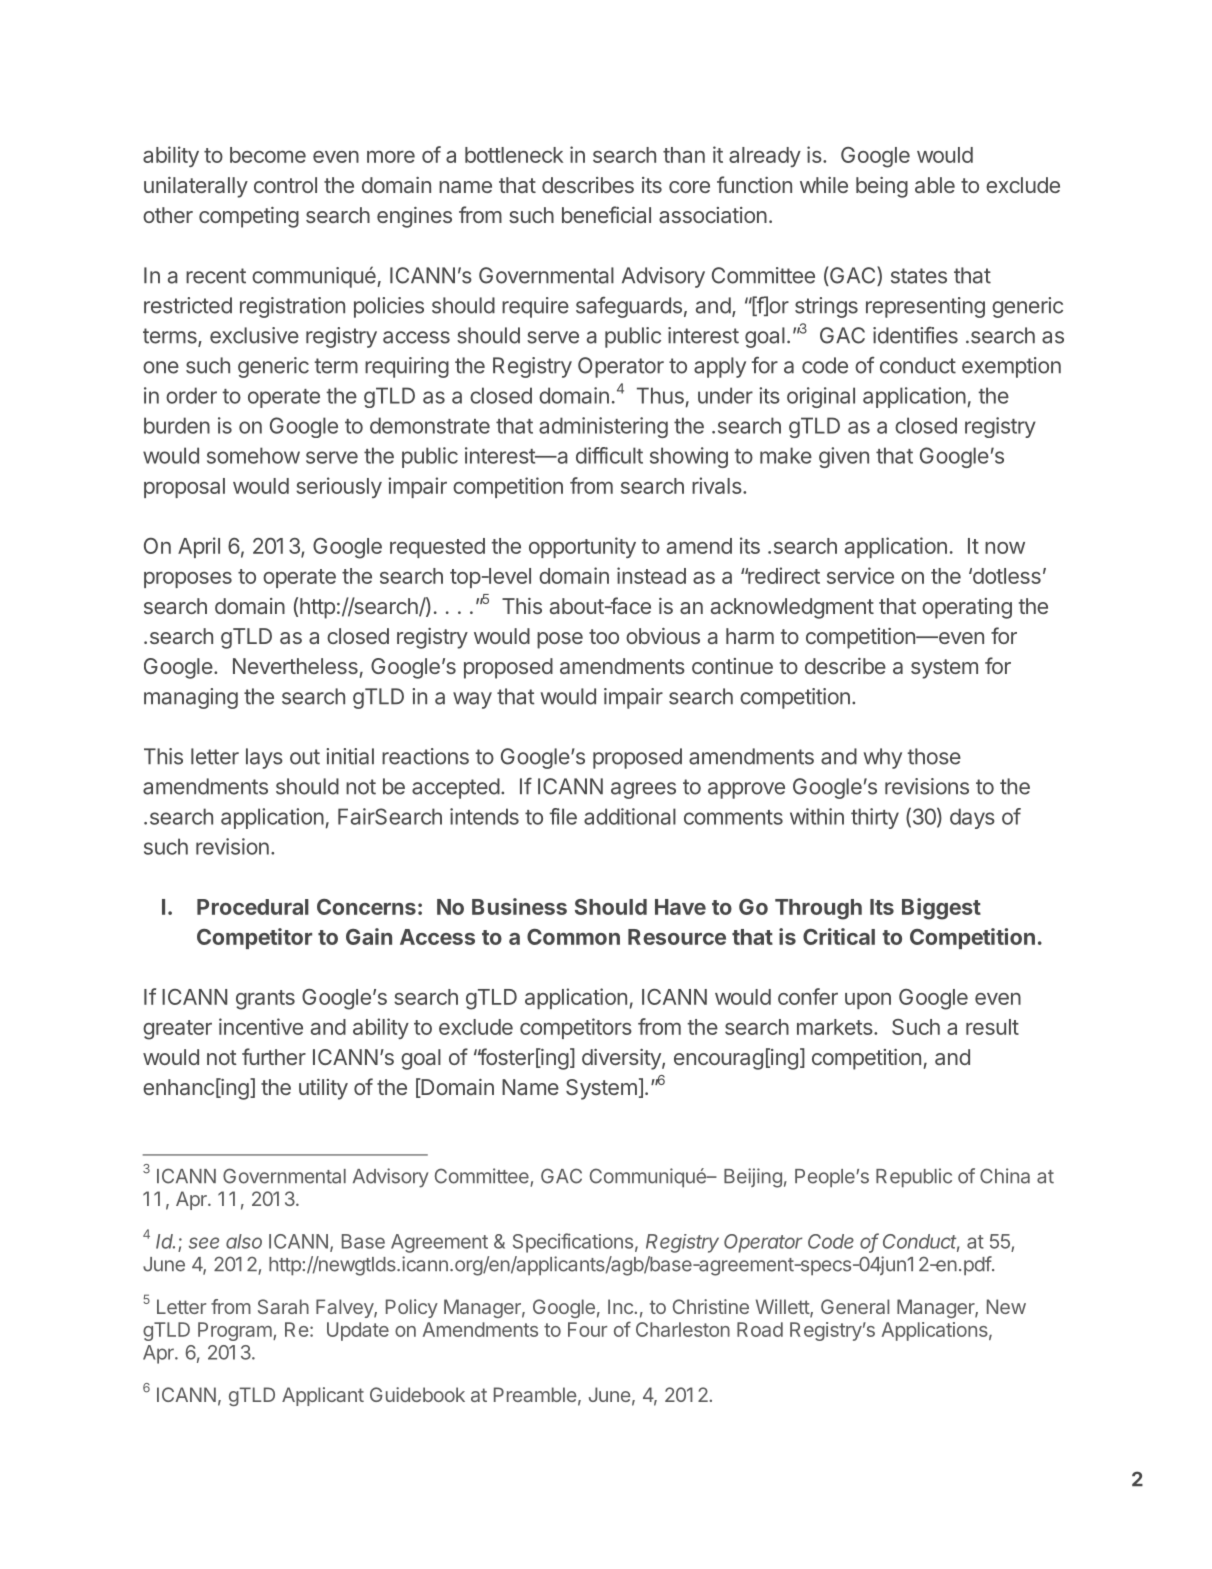 The image size is (1212, 1569). What do you see at coordinates (236, 1331) in the screenshot?
I see `Program` at bounding box center [236, 1331].
